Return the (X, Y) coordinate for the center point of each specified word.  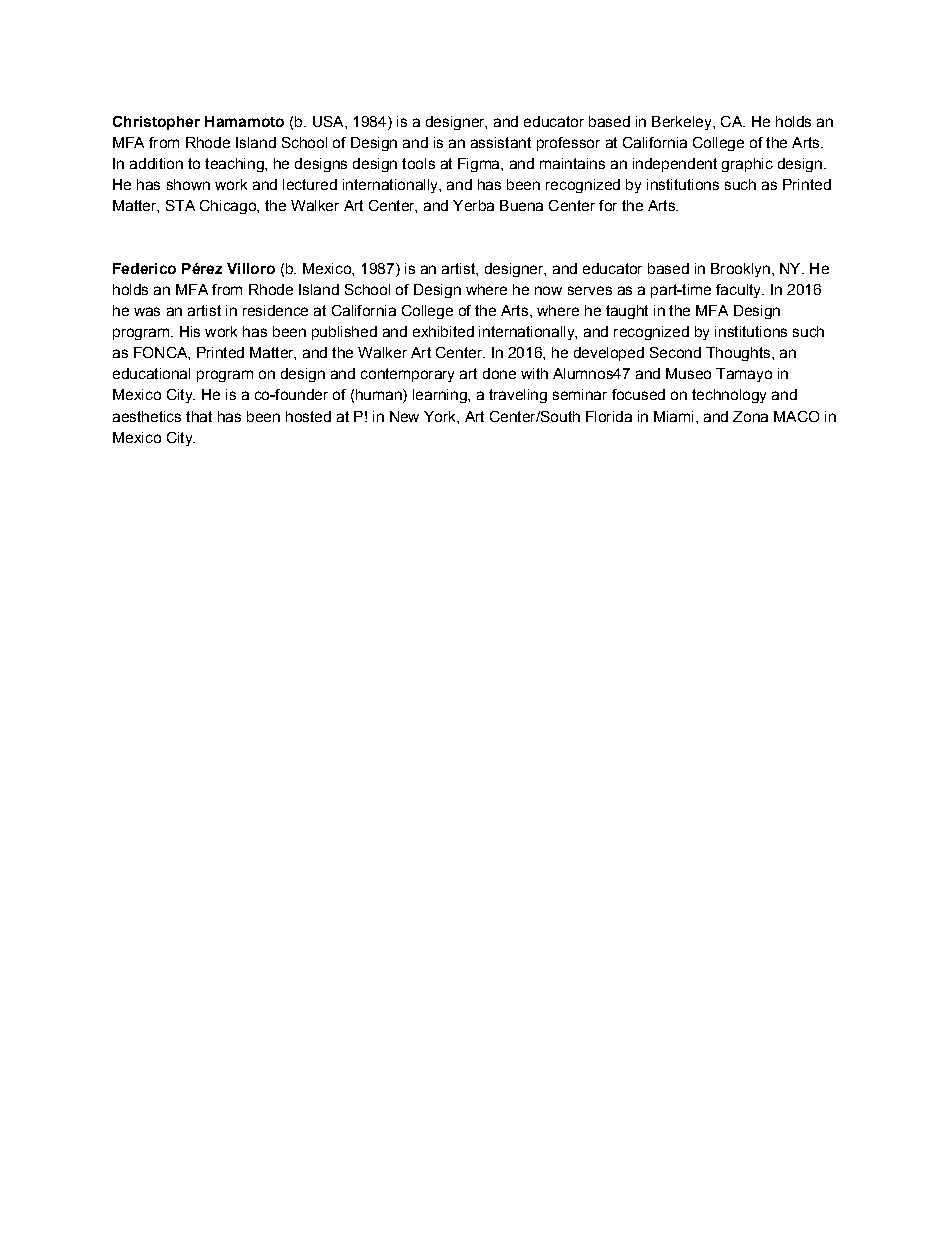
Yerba (473, 205)
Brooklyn (740, 270)
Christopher (156, 123)
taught (627, 312)
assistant (501, 142)
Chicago (229, 207)
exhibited (443, 331)
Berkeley (683, 123)
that (199, 416)
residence (275, 310)
